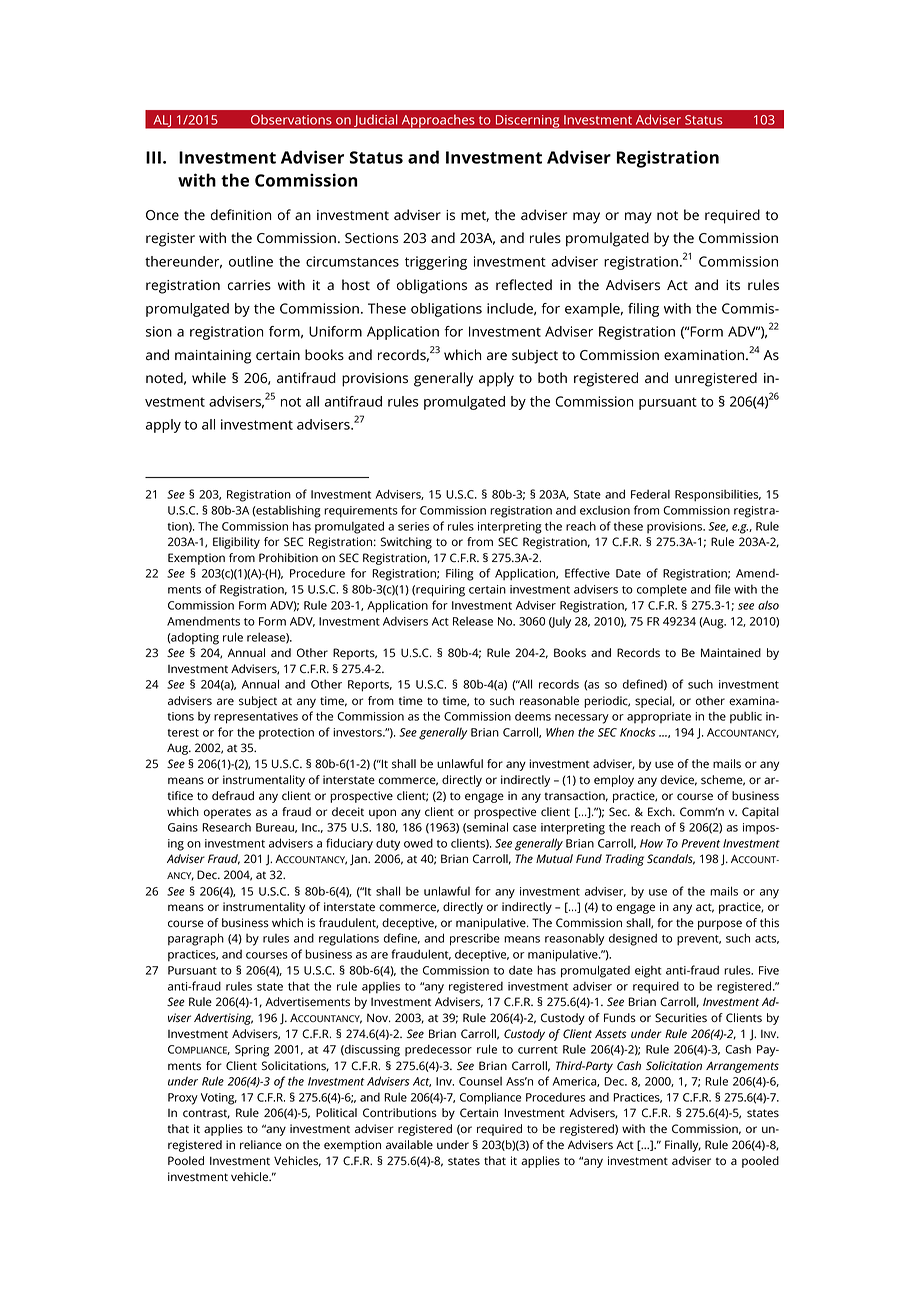  What do you see at coordinates (733, 285) in the screenshot?
I see `its` at bounding box center [733, 285].
